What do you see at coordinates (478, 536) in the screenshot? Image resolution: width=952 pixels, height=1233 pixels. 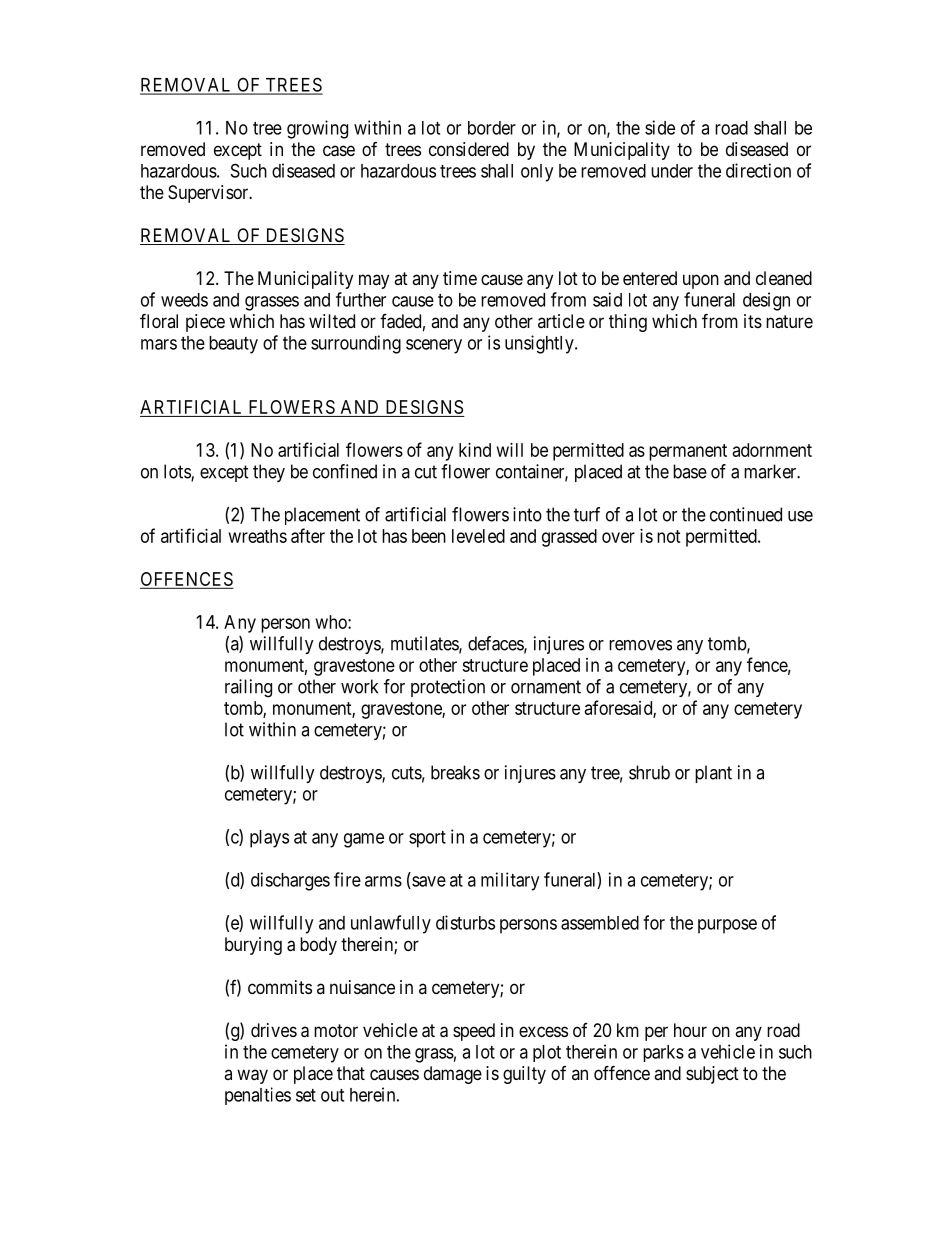 I see `leveled` at bounding box center [478, 536].
